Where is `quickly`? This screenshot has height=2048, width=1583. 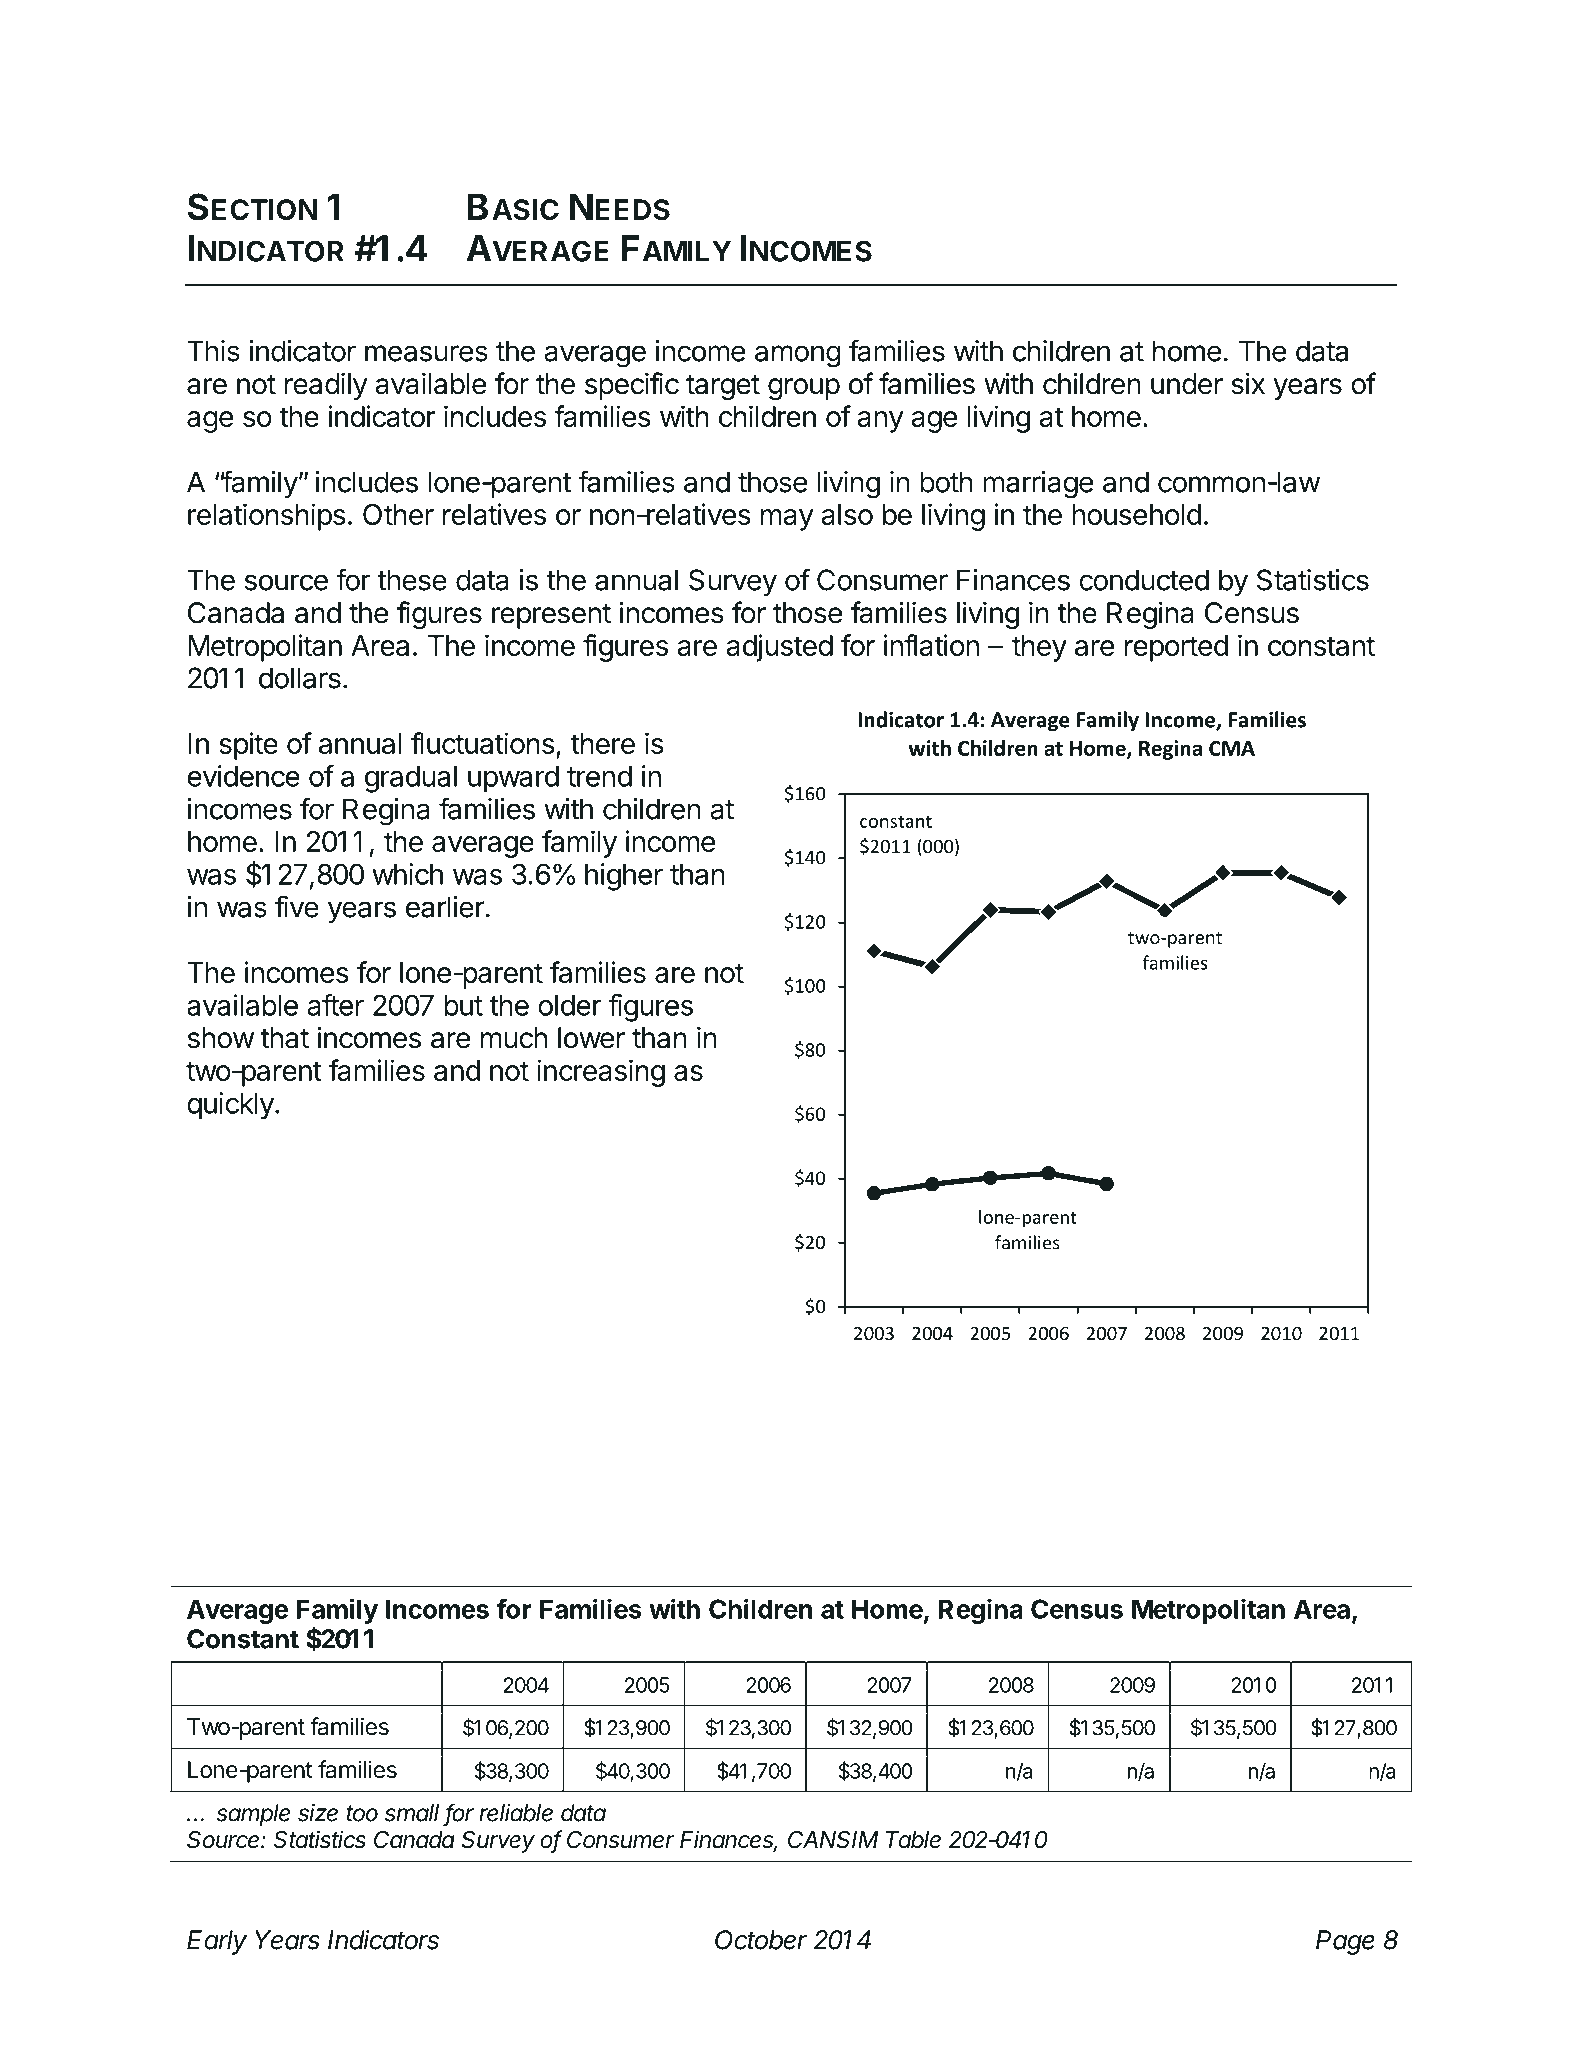
quickly is located at coordinates (230, 1106).
